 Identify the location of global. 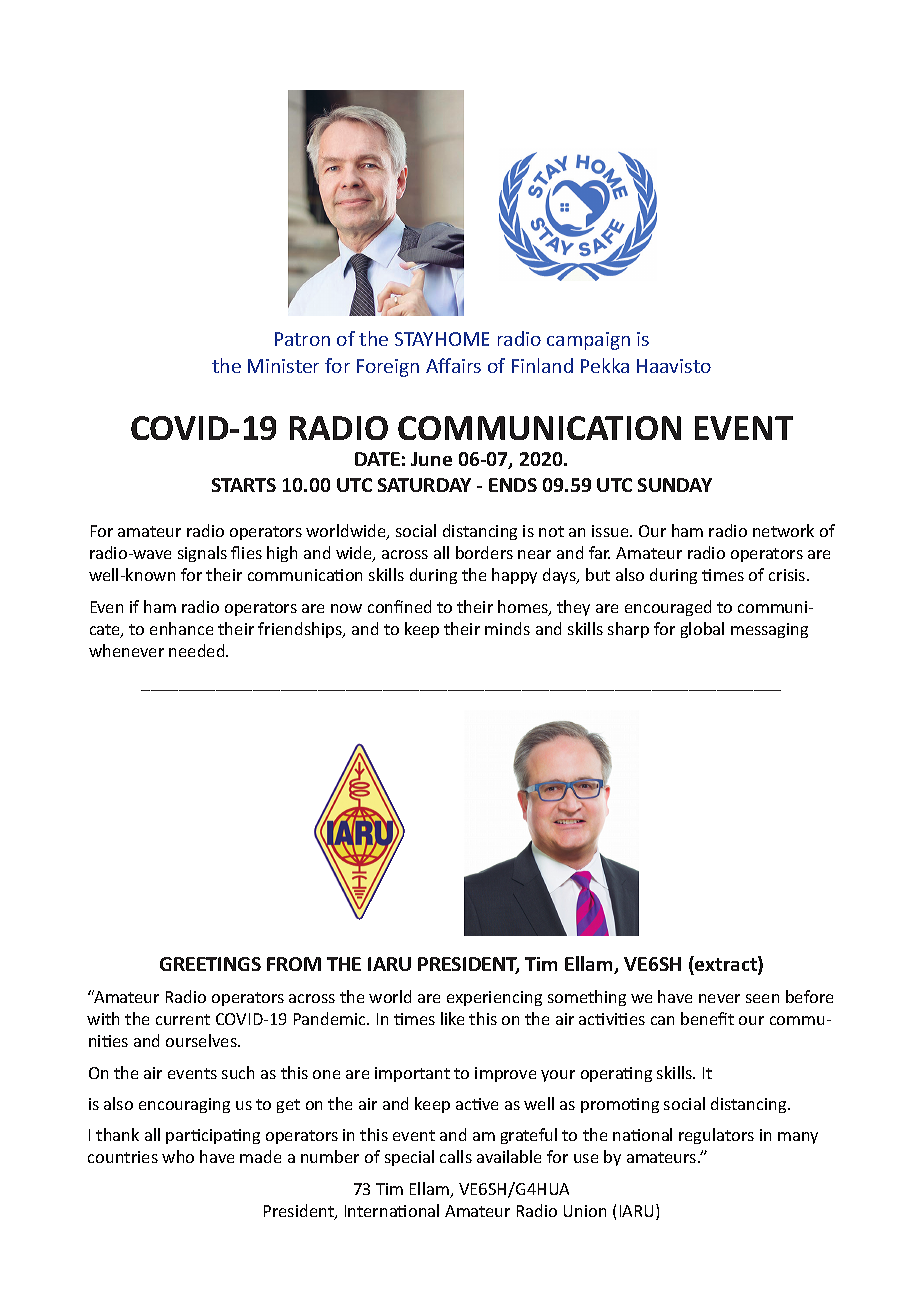
(702, 630).
